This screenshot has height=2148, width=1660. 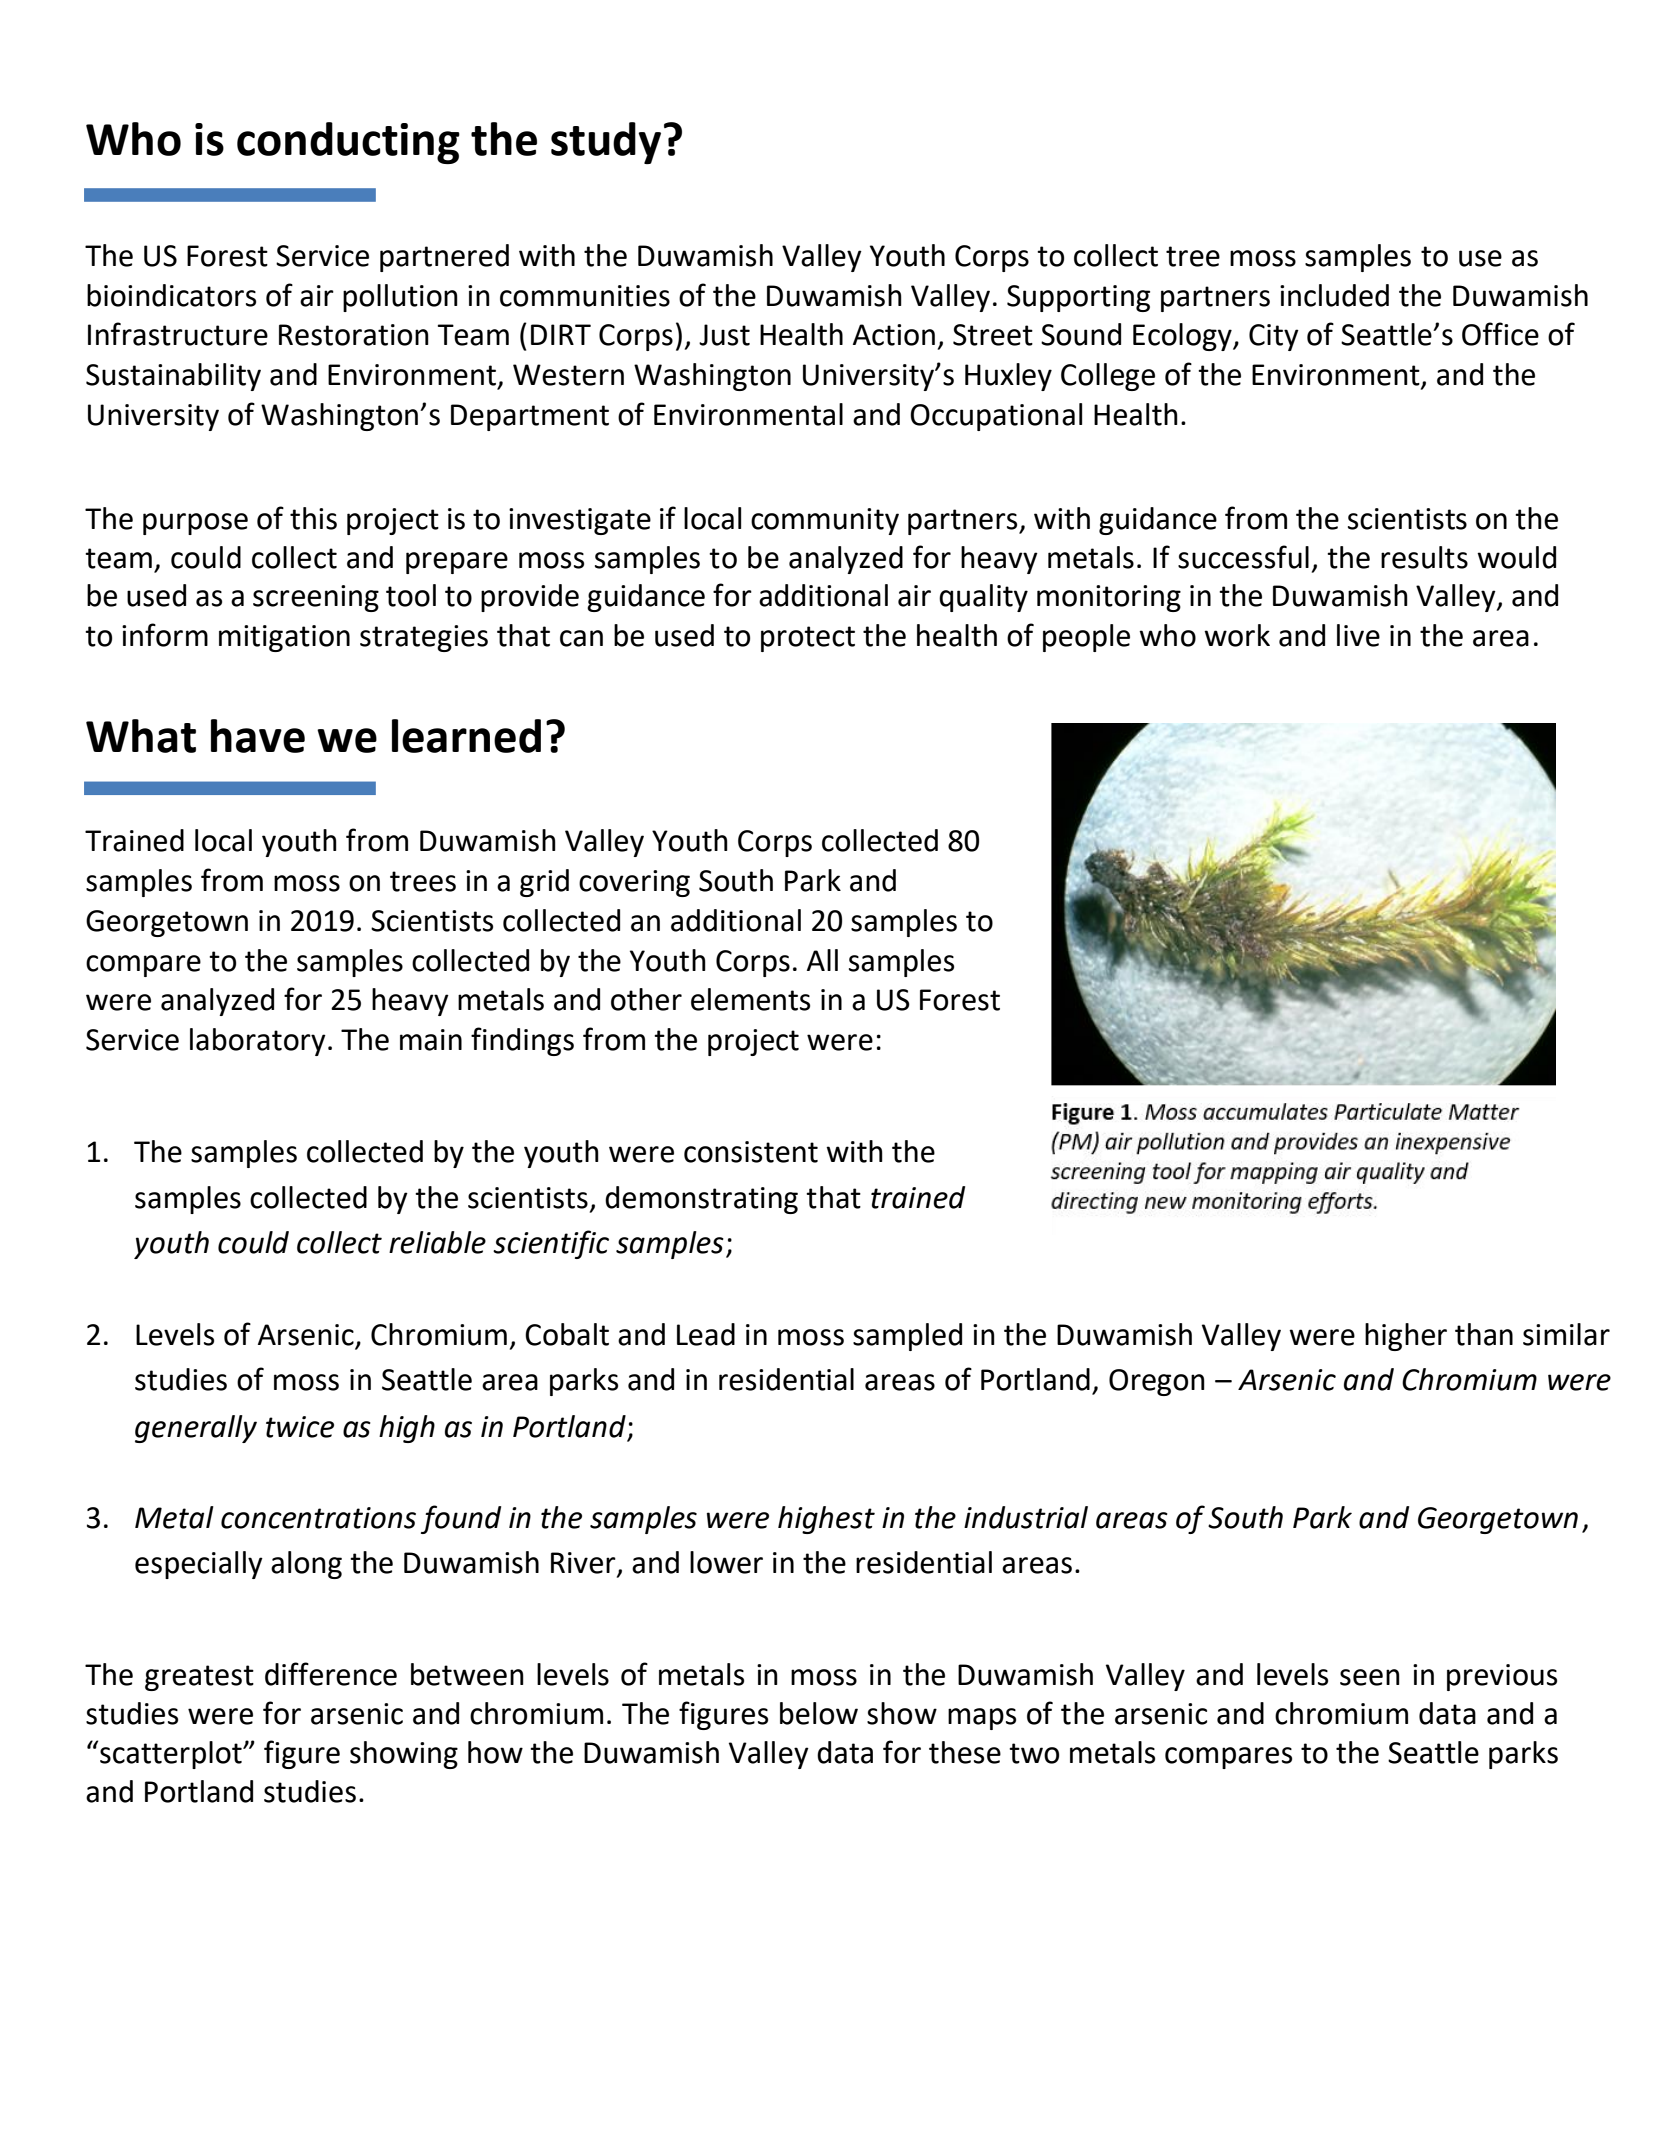 What do you see at coordinates (300, 1427) in the screenshot?
I see `twice` at bounding box center [300, 1427].
